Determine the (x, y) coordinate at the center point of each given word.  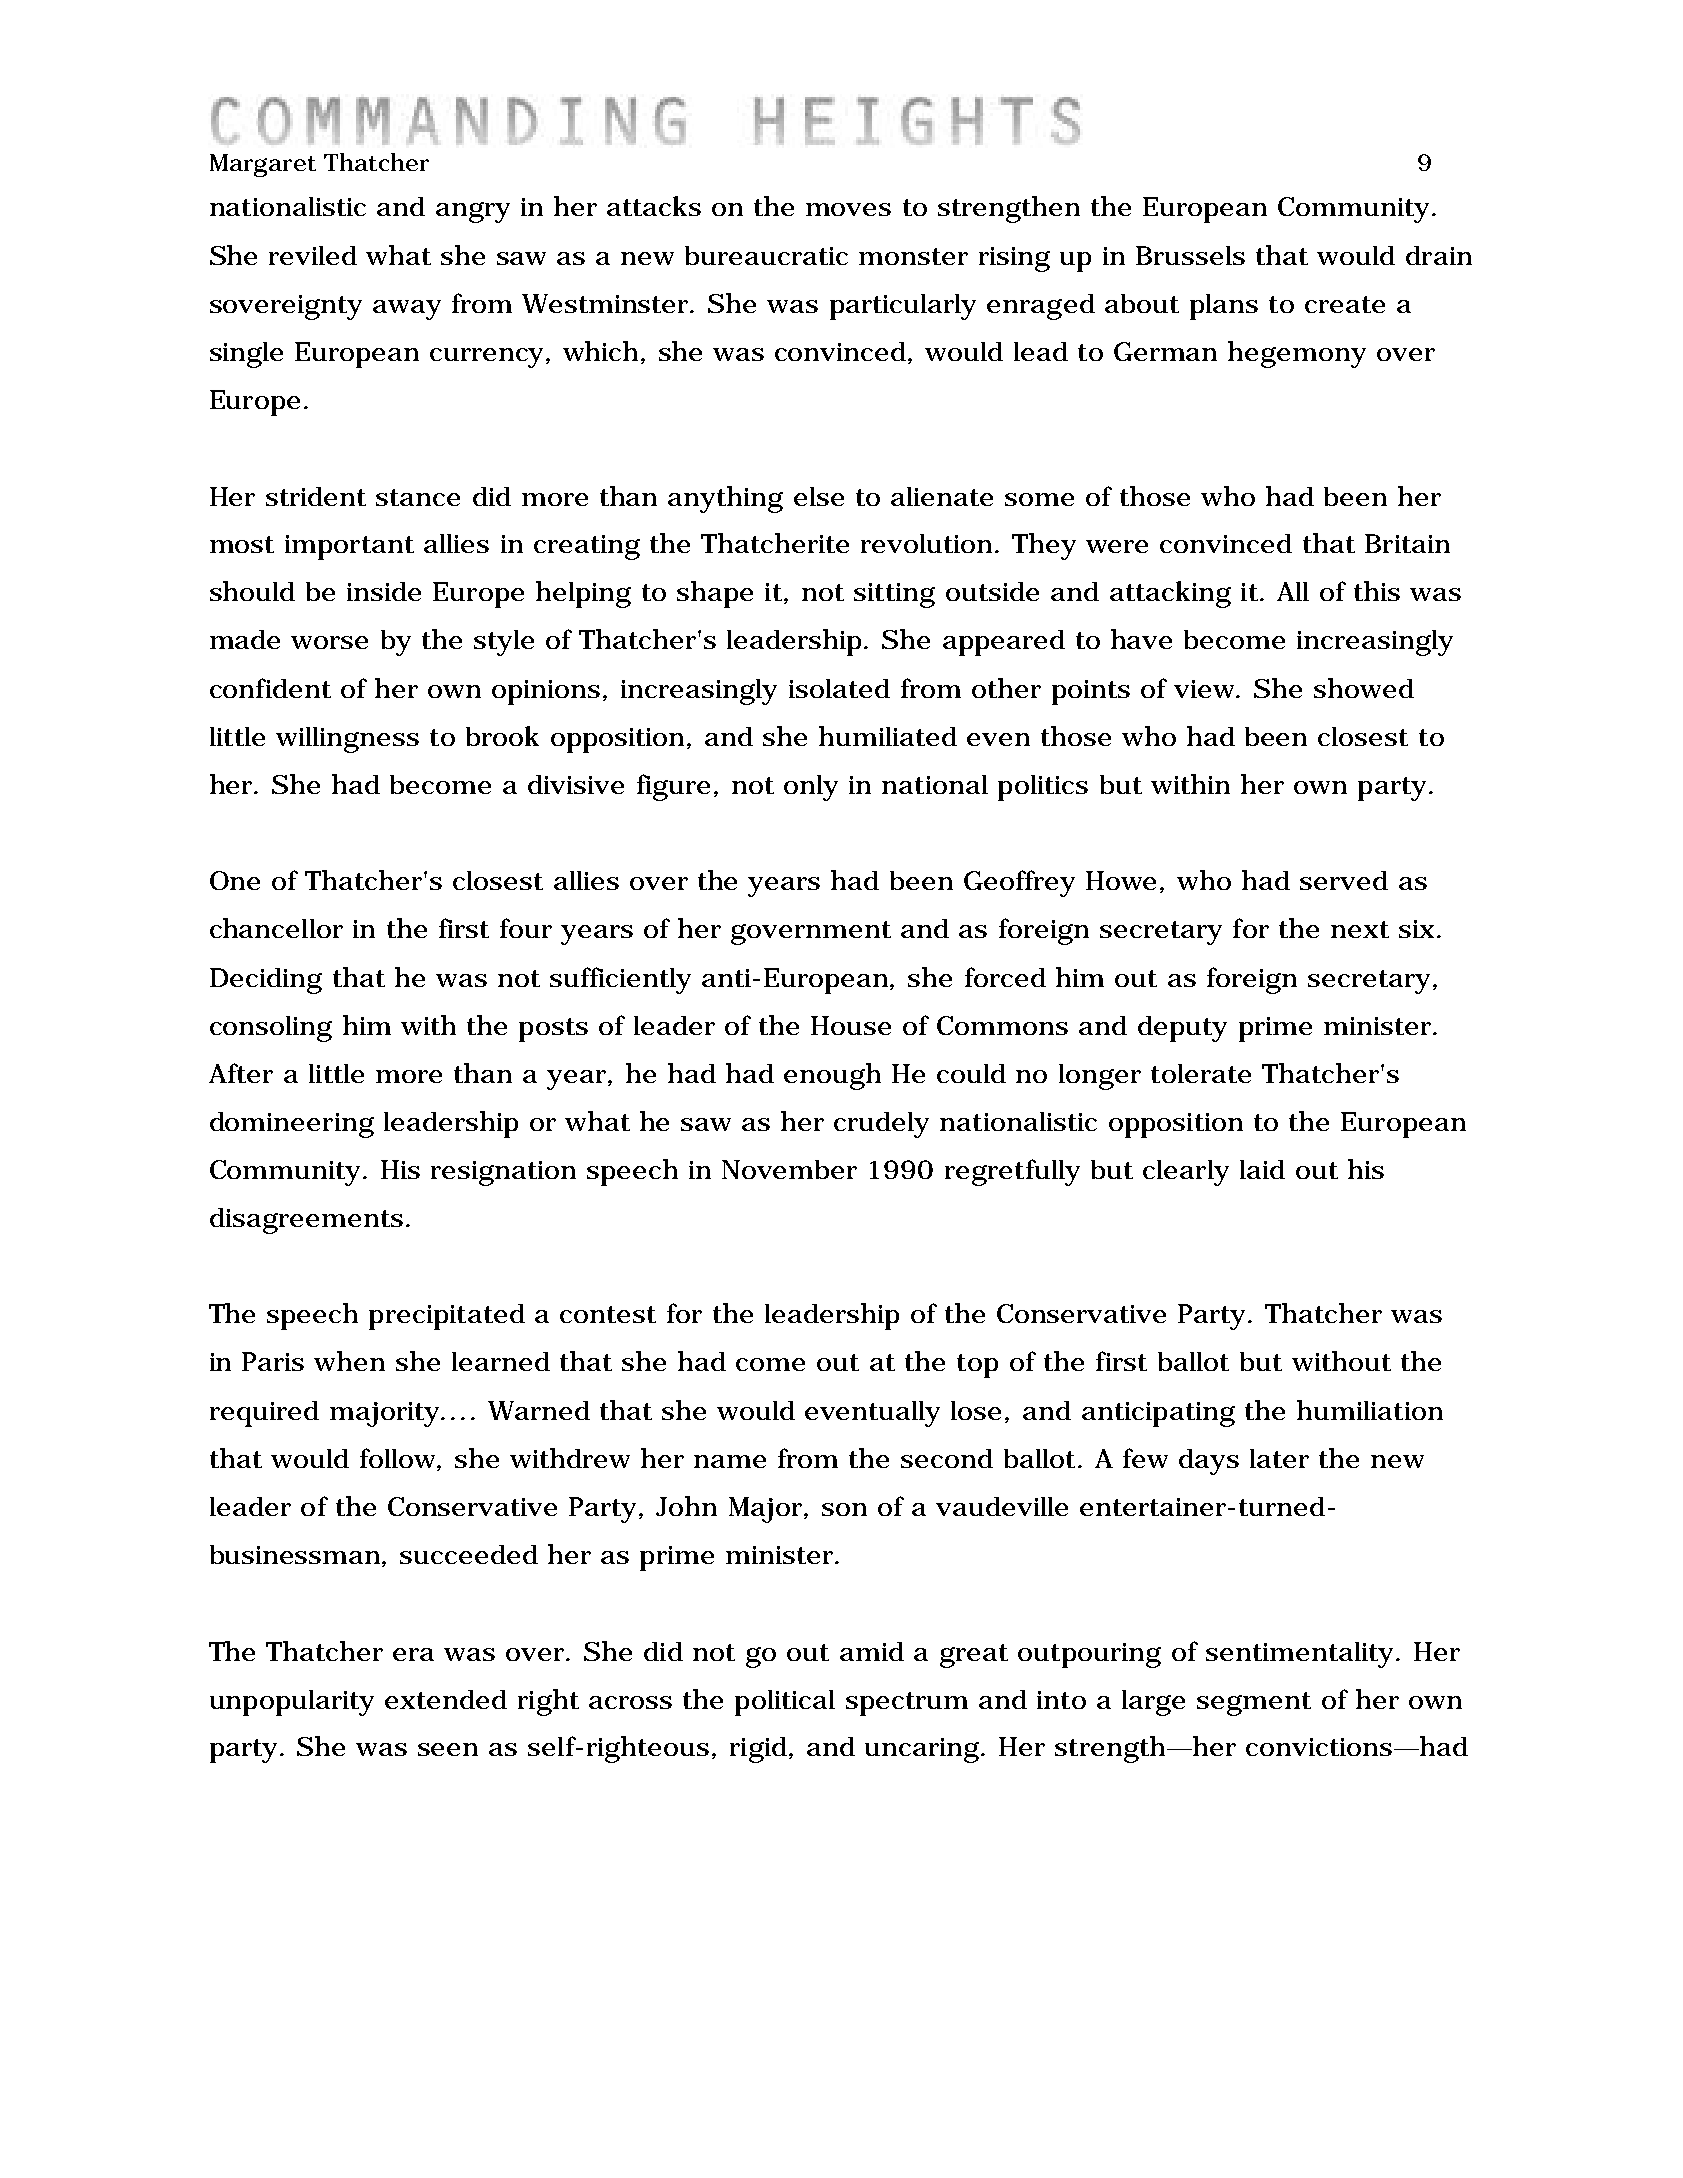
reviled (313, 255)
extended (446, 1699)
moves (848, 209)
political (785, 1703)
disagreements (306, 1221)
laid (1262, 1169)
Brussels (1190, 255)
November (789, 1169)
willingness (347, 740)
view (1206, 689)
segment (1254, 1704)
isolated (839, 688)
